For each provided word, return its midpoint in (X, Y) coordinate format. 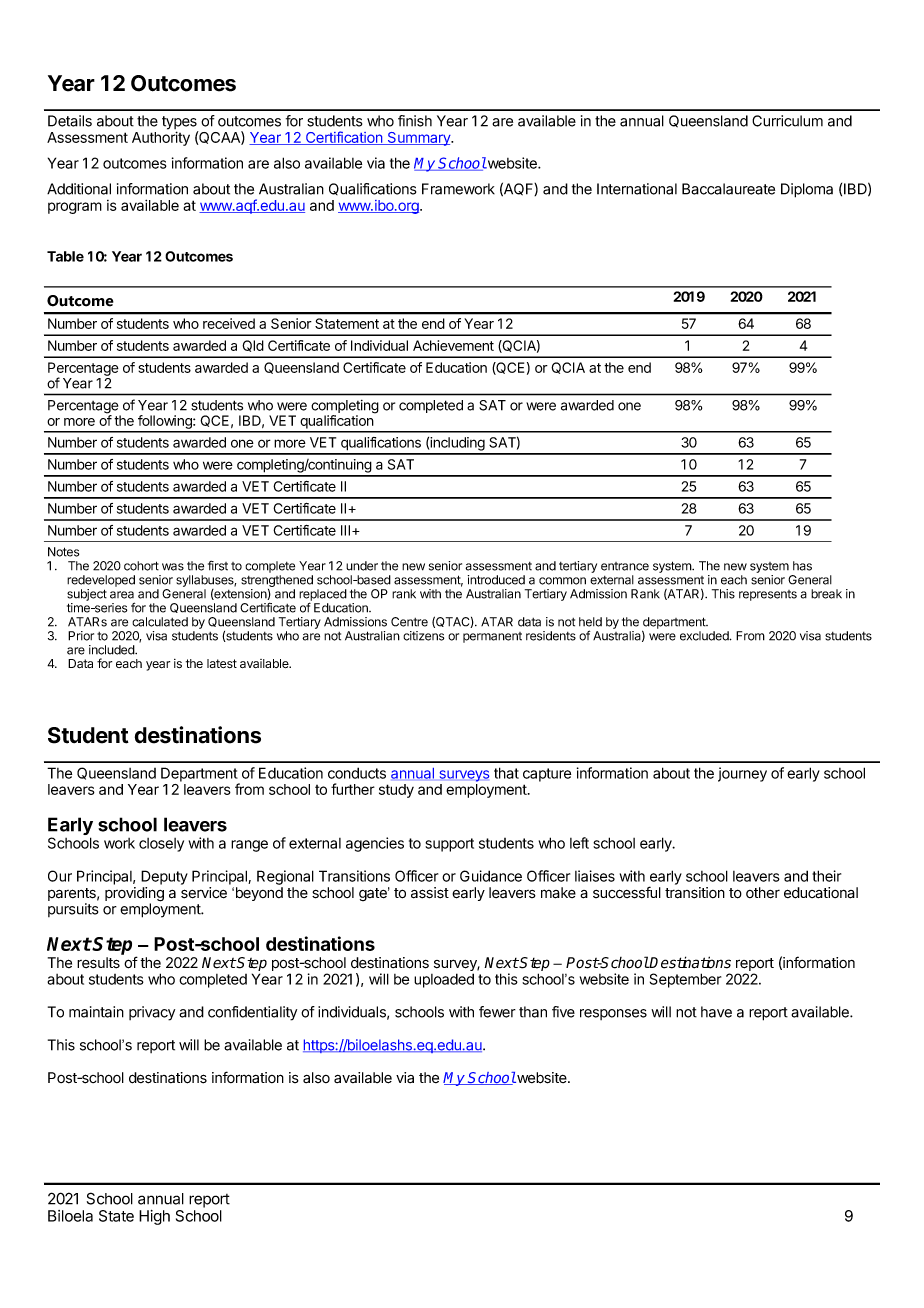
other (763, 893)
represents (768, 595)
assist (430, 893)
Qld (253, 346)
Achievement (453, 345)
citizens (423, 636)
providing (134, 895)
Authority (161, 138)
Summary (419, 139)
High (154, 1217)
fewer (497, 1012)
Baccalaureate (728, 189)
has (802, 566)
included (112, 650)
